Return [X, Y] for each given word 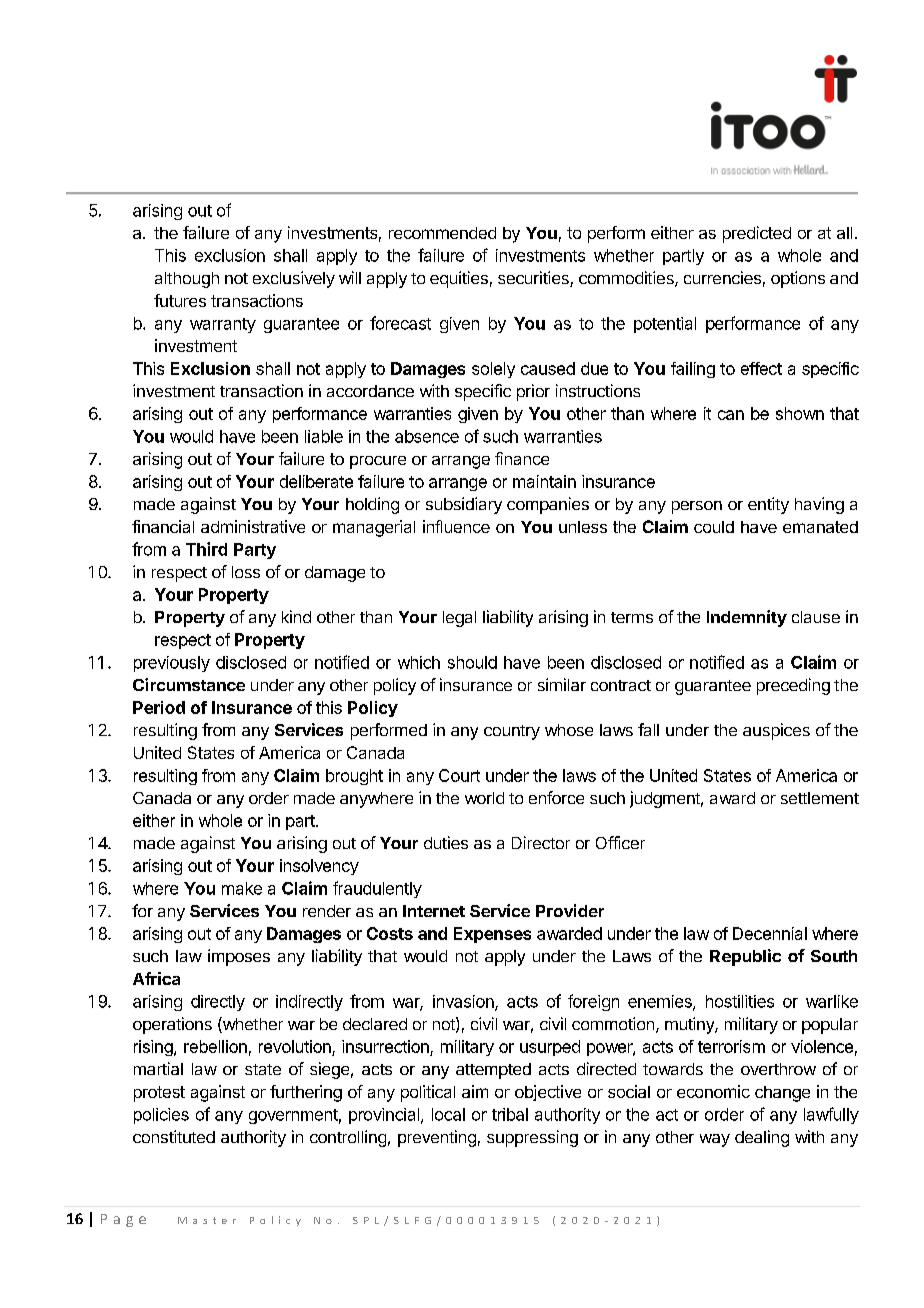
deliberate [316, 481]
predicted [757, 234]
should [472, 662]
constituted [174, 1136]
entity [768, 505]
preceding [793, 686]
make [242, 888]
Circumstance [189, 684]
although [187, 280]
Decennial [770, 933]
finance [522, 458]
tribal [510, 1114]
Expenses [492, 935]
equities [459, 279]
